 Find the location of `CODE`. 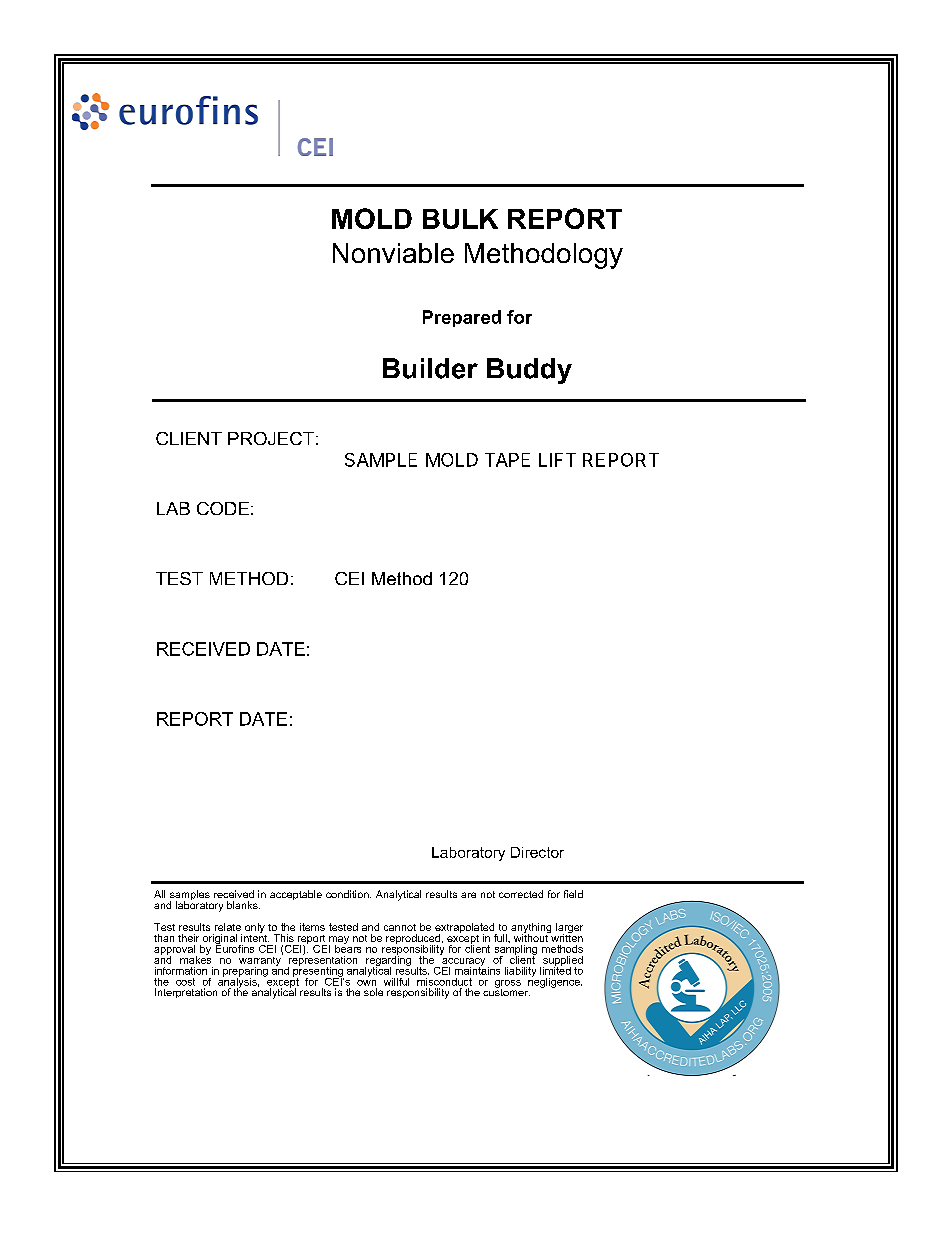

CODE is located at coordinates (223, 508).
